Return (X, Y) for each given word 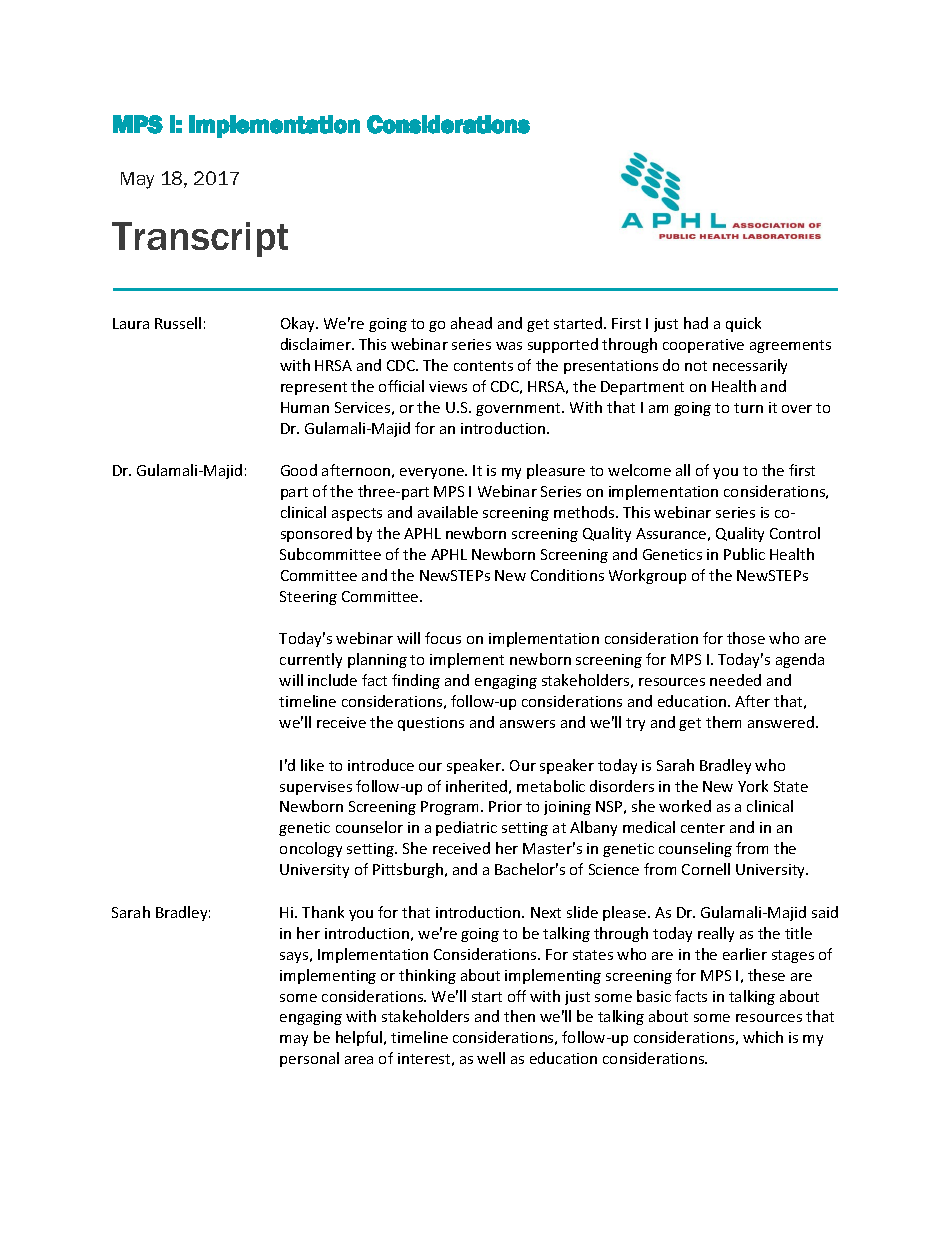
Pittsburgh (408, 870)
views (448, 386)
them (723, 722)
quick (743, 324)
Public (744, 554)
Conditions (567, 575)
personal (309, 1059)
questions (431, 724)
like (312, 765)
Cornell (706, 869)
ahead (471, 323)
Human (305, 407)
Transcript (200, 239)
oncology (311, 849)
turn (748, 408)
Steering (308, 598)
